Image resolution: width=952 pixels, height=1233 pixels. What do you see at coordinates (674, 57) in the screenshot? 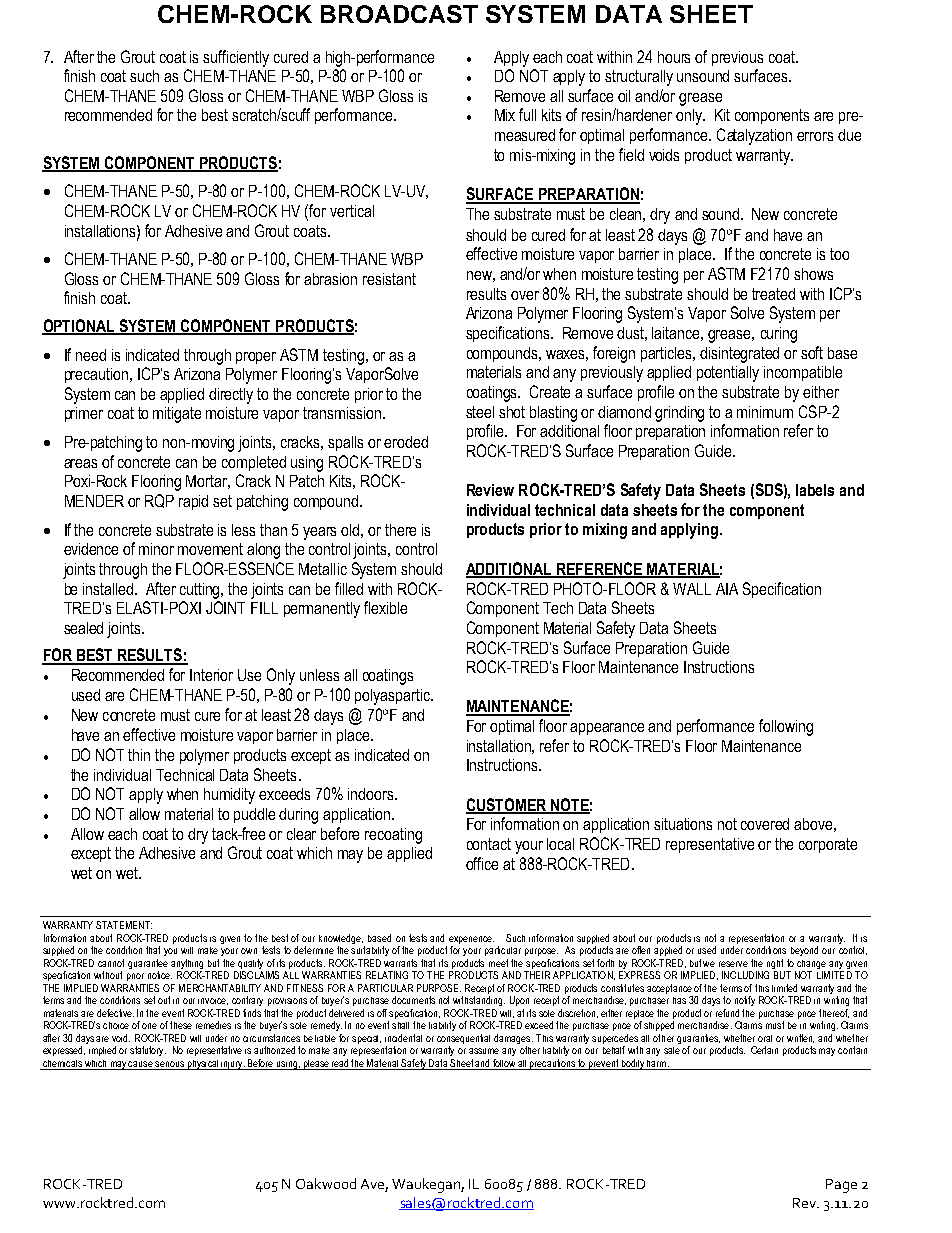
I see `hours` at bounding box center [674, 57].
